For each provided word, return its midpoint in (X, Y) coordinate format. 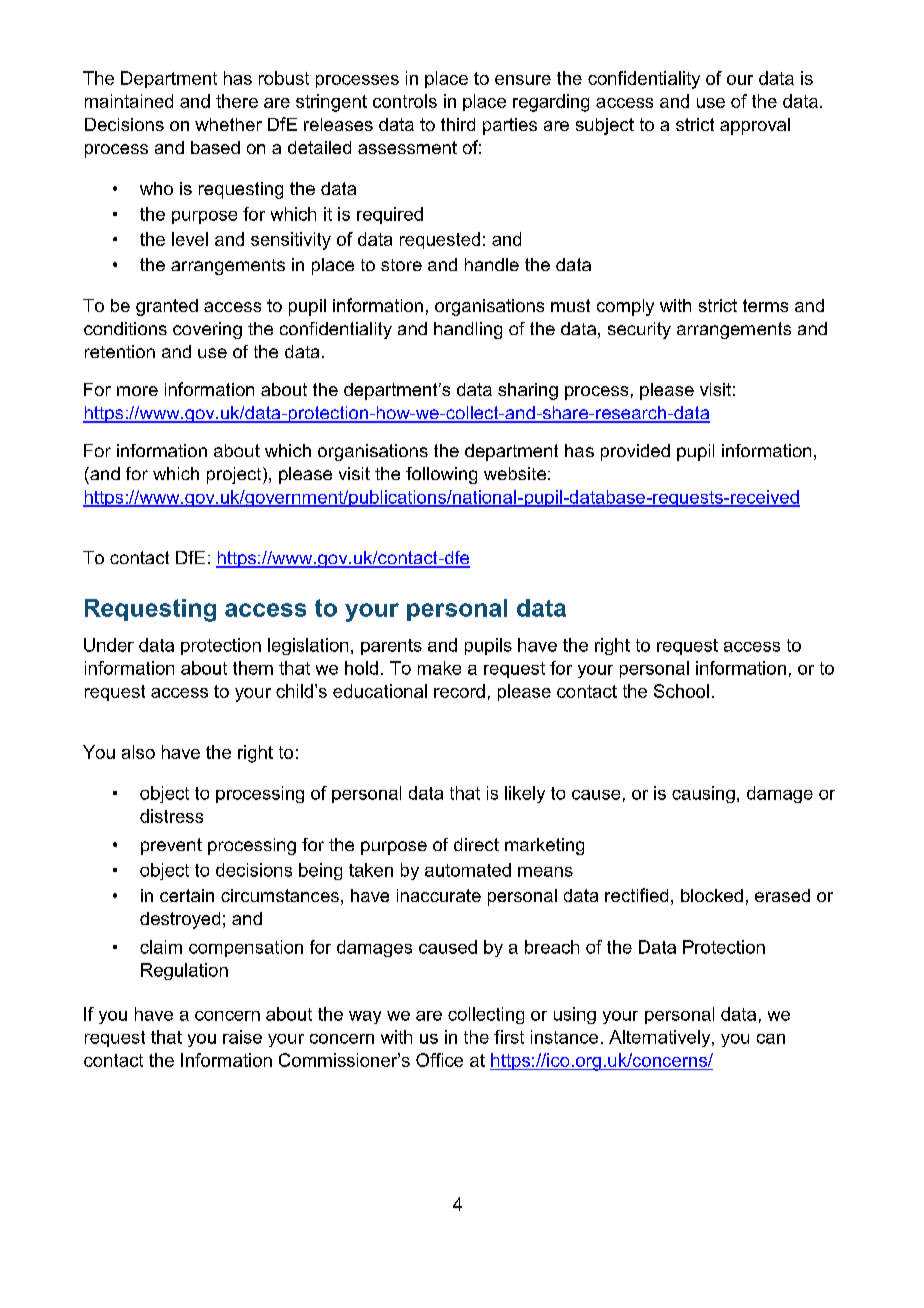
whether (228, 124)
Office (439, 1060)
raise (242, 1037)
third (458, 124)
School (681, 691)
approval (755, 126)
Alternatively (661, 1038)
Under (109, 645)
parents (391, 647)
